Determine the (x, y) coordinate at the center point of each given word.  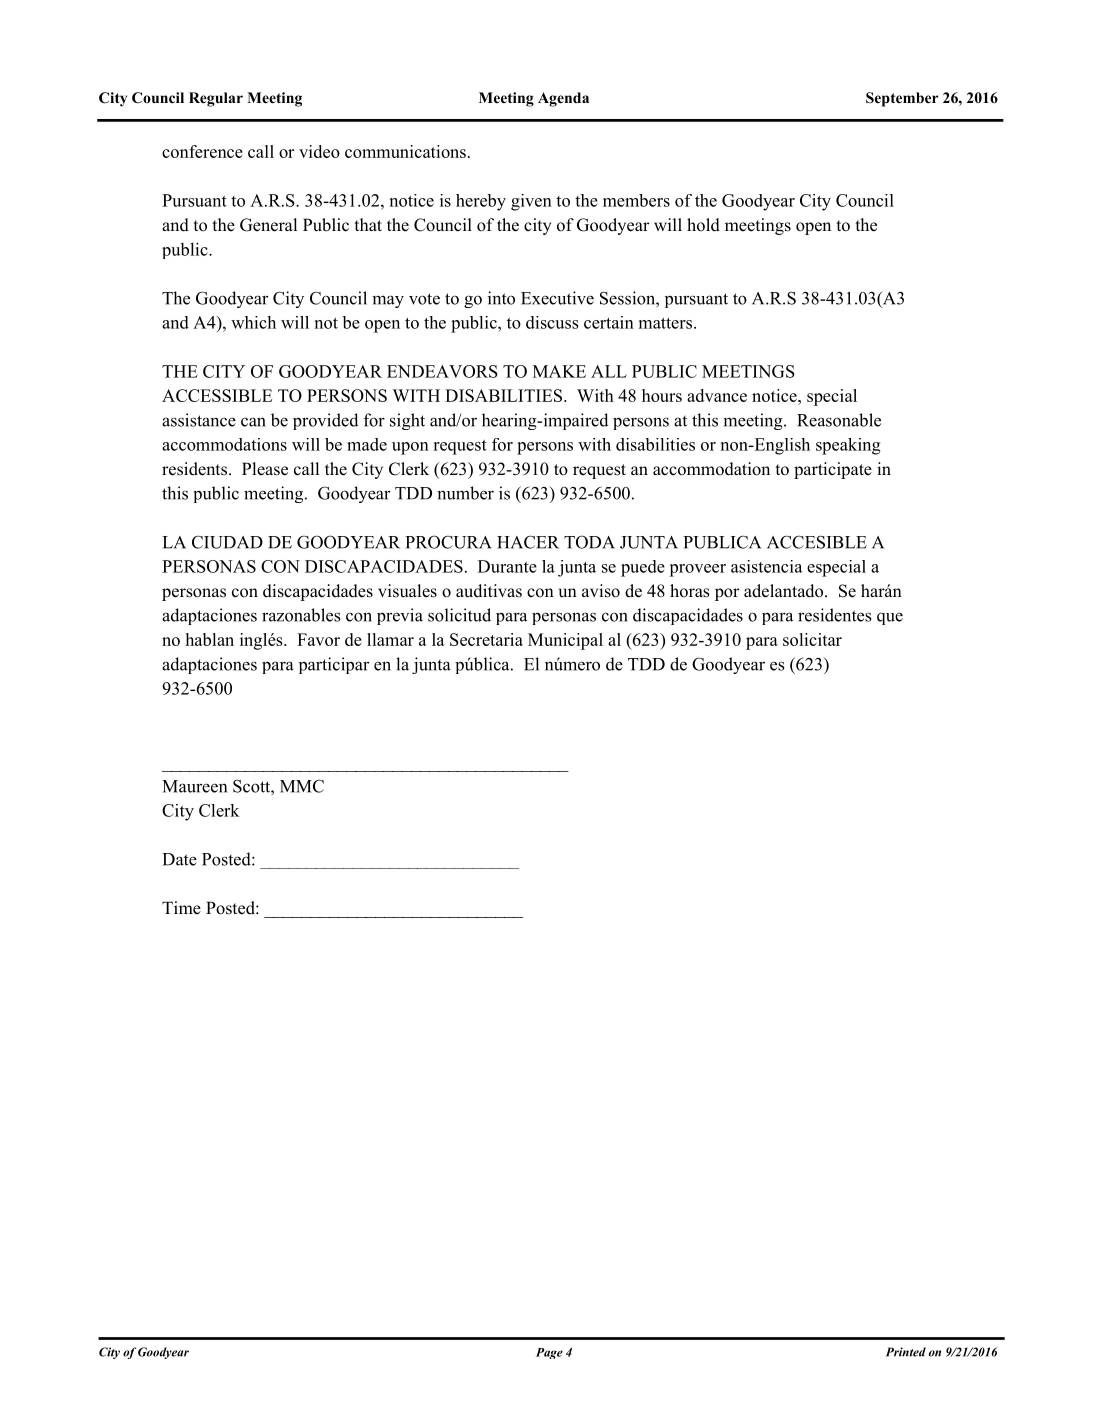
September (902, 99)
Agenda (563, 99)
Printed (906, 1352)
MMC (302, 786)
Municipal (565, 641)
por (727, 594)
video (319, 151)
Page (549, 1353)
